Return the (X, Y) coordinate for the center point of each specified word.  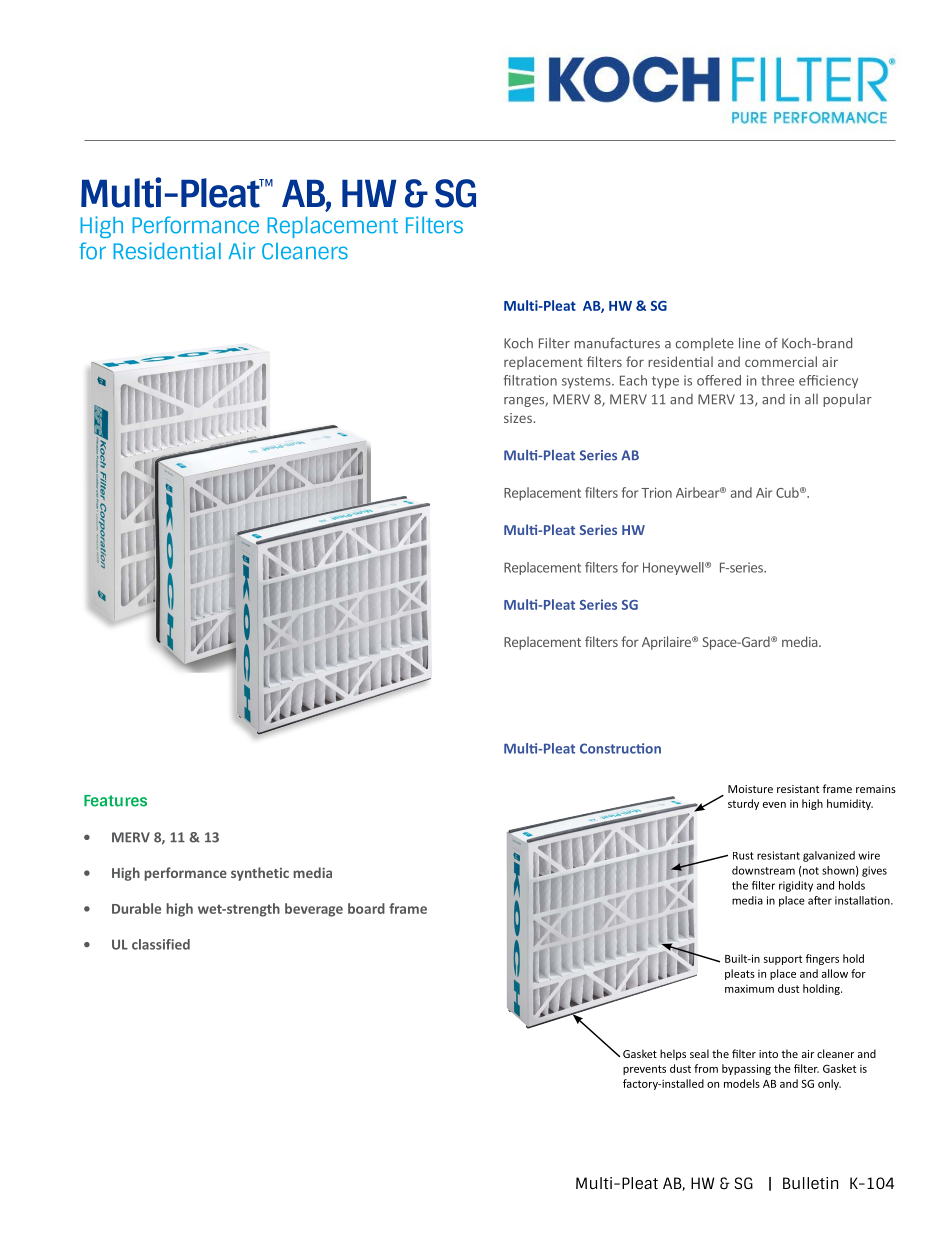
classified (161, 944)
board (366, 908)
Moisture (750, 789)
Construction (620, 748)
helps (673, 1054)
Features (115, 801)
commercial (781, 361)
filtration (530, 380)
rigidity (796, 886)
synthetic (260, 874)
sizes (518, 418)
